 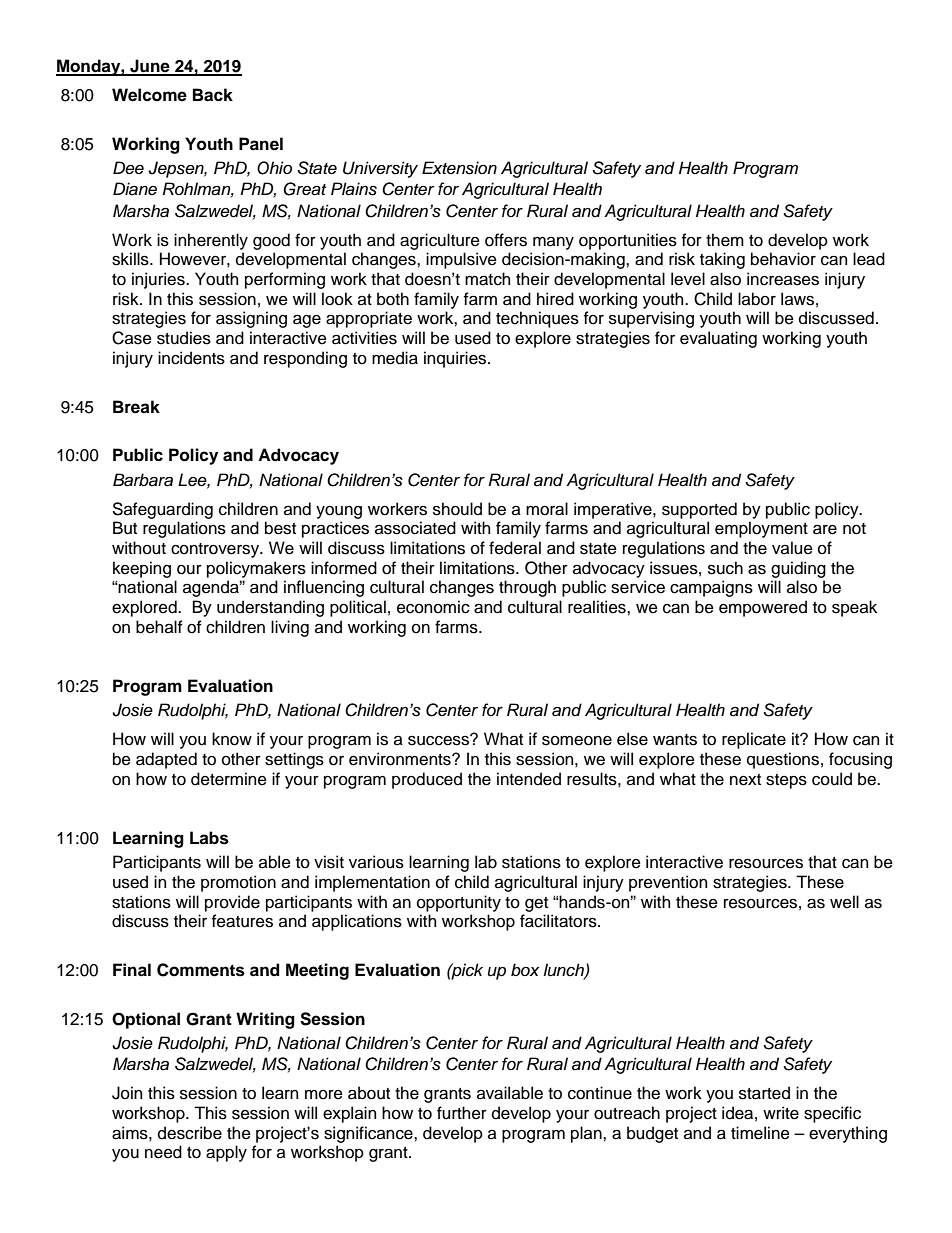 What do you see at coordinates (763, 608) in the screenshot?
I see `empowered` at bounding box center [763, 608].
